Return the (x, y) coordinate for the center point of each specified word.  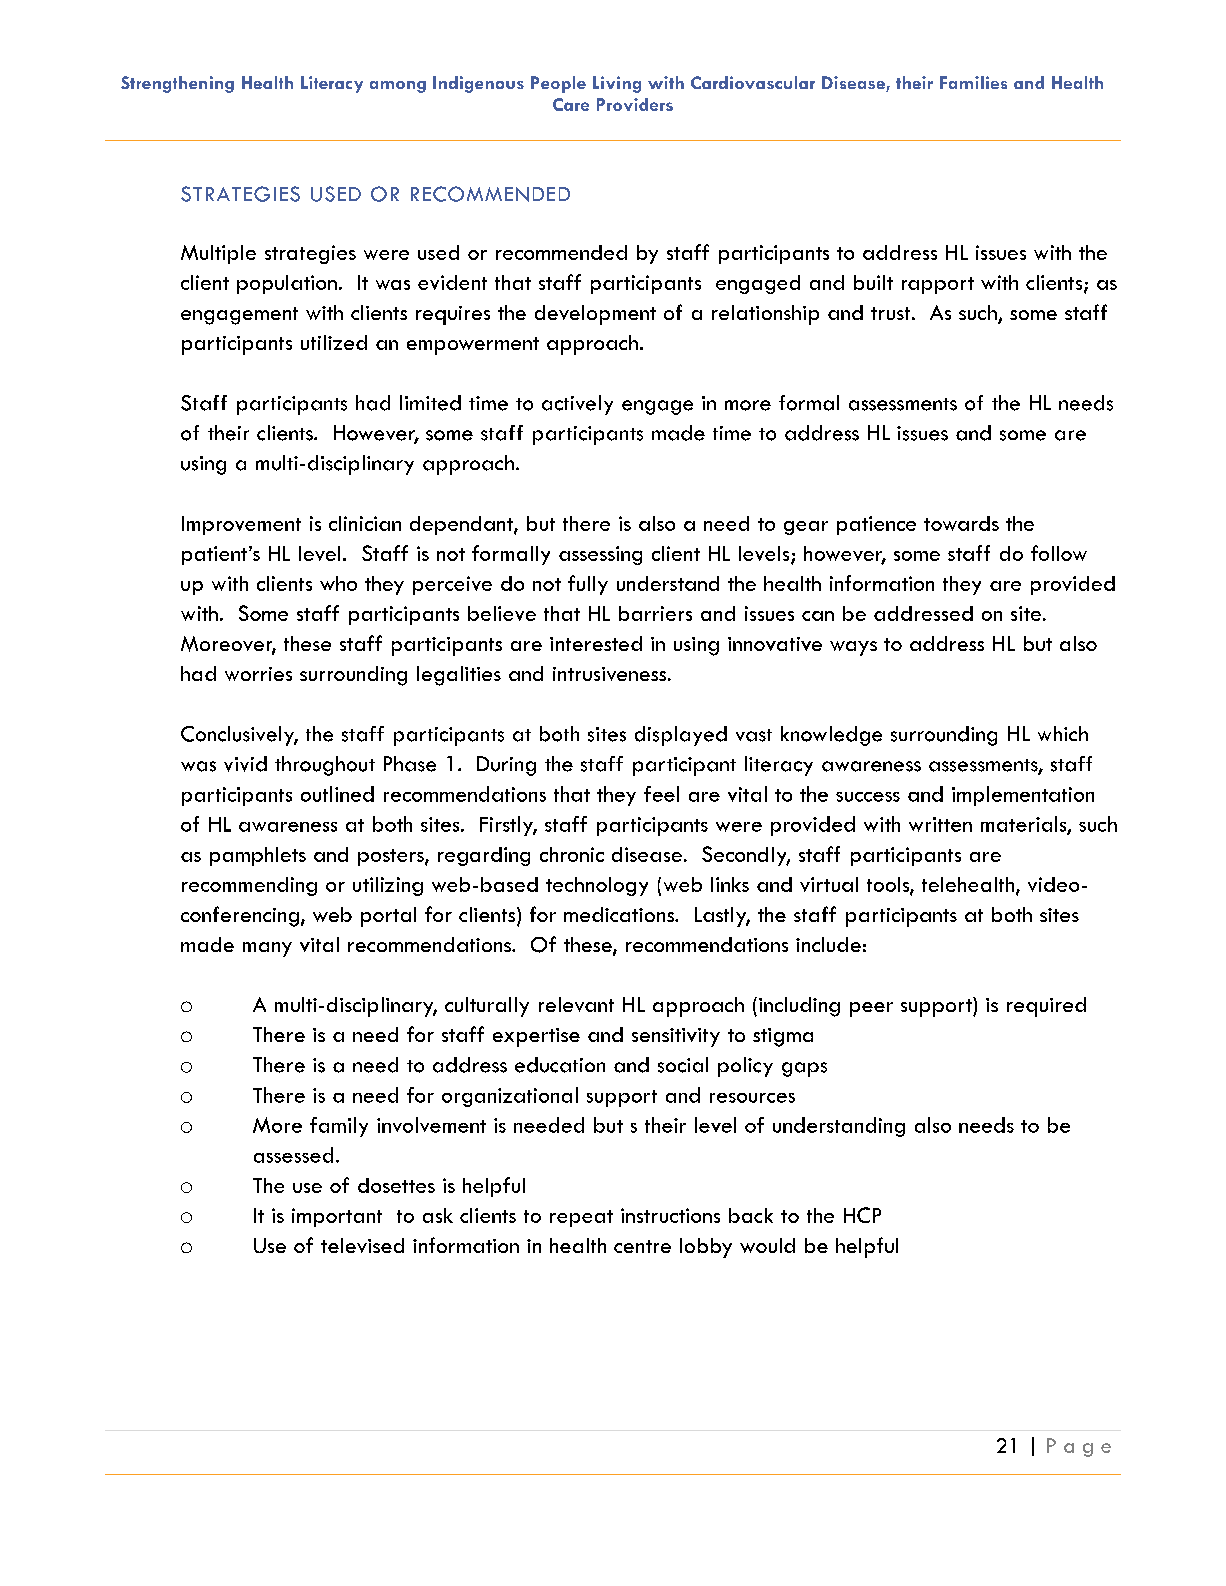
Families (973, 82)
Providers (635, 104)
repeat (581, 1218)
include (828, 944)
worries (258, 674)
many (267, 949)
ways (853, 648)
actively (577, 405)
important (337, 1217)
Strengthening (177, 84)
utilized (334, 342)
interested (596, 643)
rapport (938, 285)
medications (620, 914)
